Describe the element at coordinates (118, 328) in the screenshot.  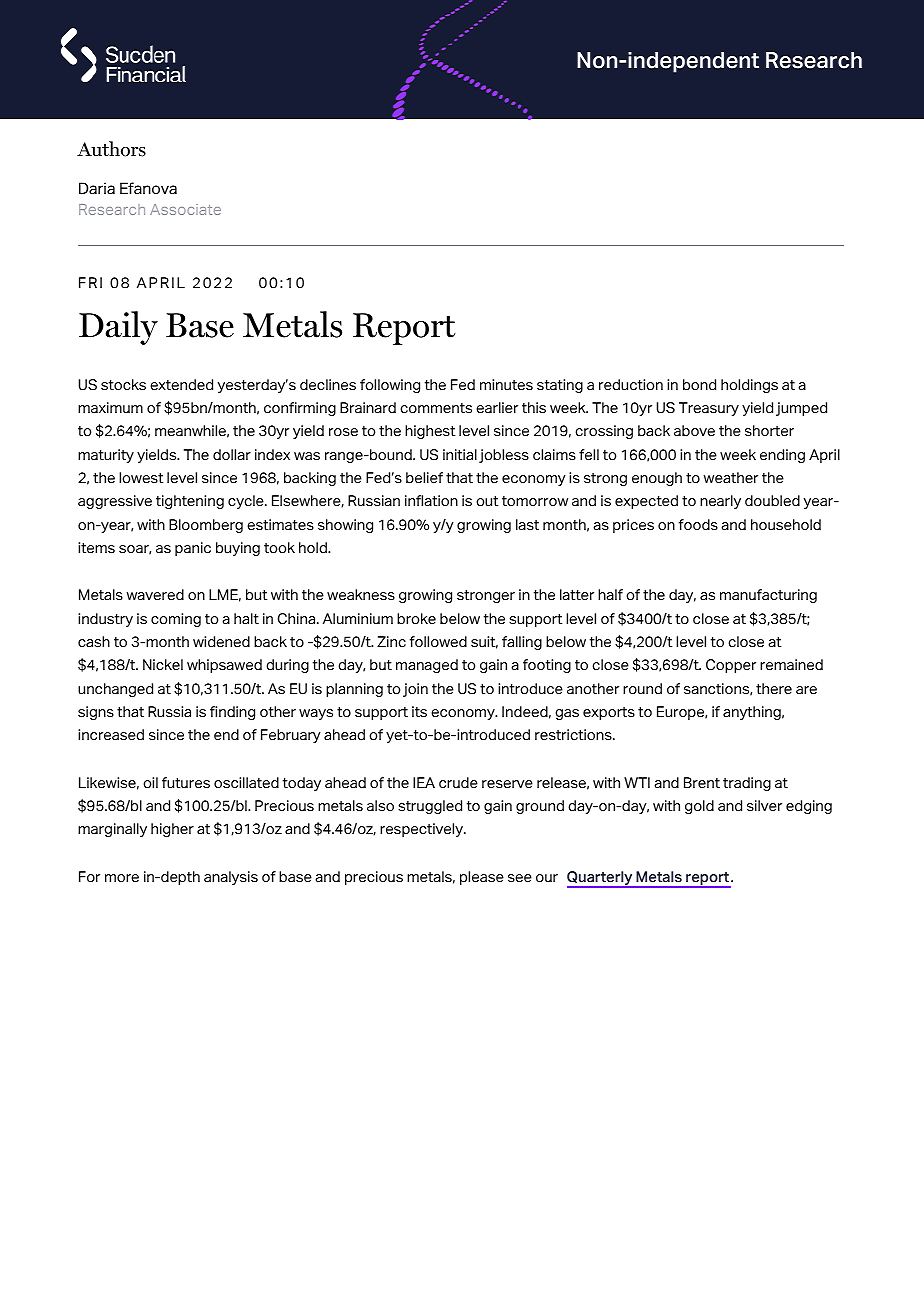
I see `Daily` at that location.
